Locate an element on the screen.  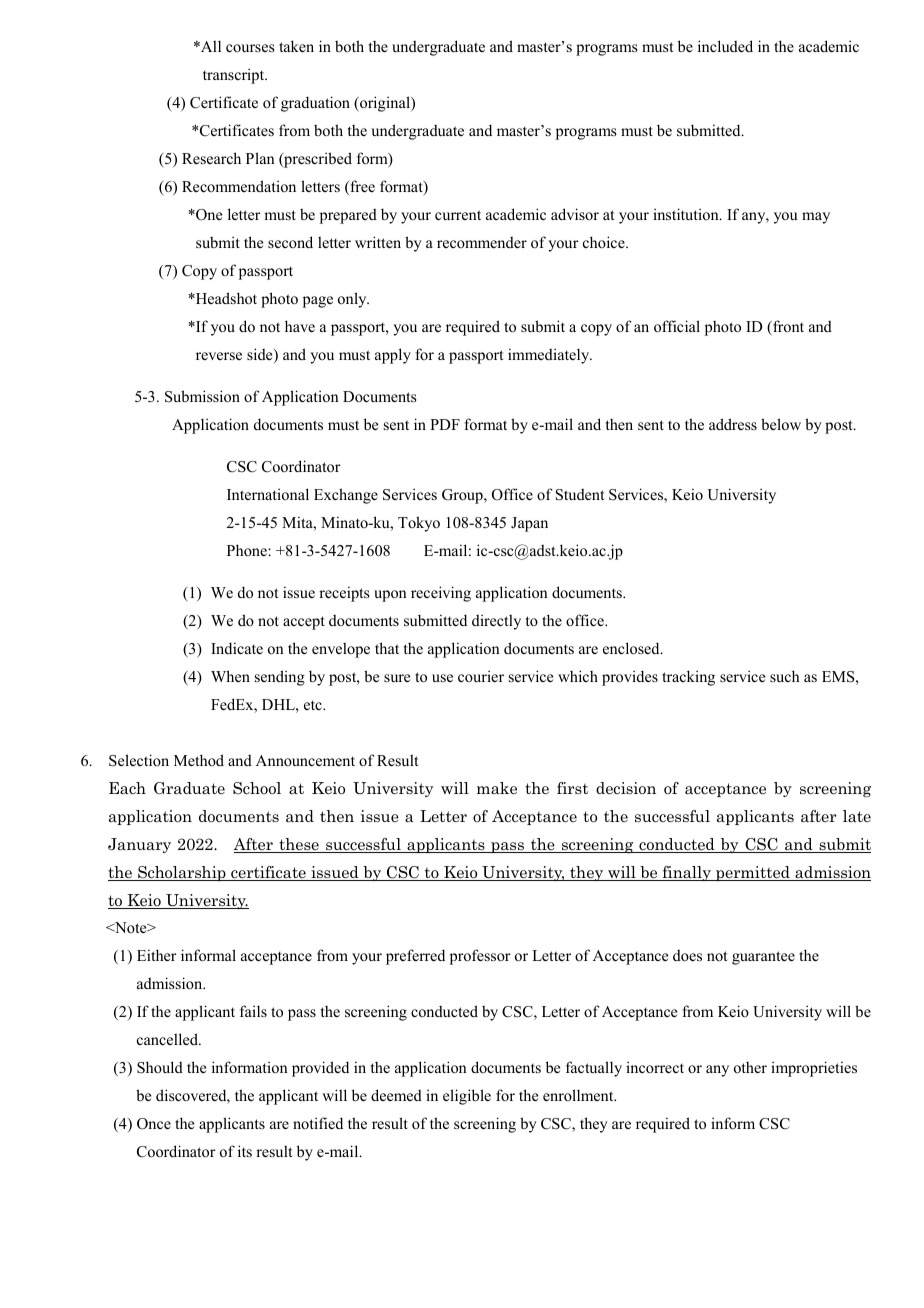
Submission is located at coordinates (202, 396).
